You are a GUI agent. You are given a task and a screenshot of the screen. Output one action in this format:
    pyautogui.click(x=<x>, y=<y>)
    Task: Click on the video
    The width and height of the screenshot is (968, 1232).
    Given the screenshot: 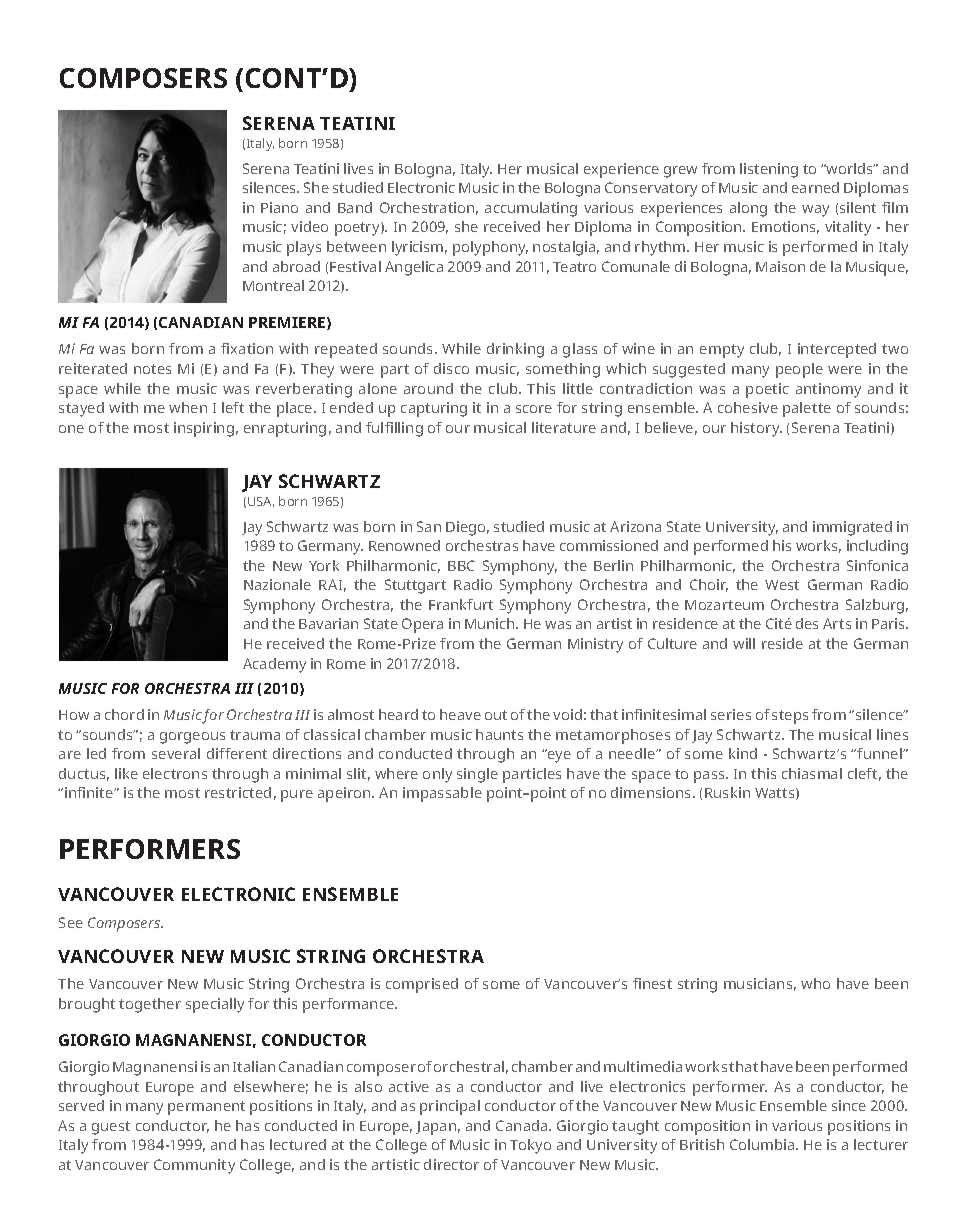 What is the action you would take?
    pyautogui.click(x=309, y=226)
